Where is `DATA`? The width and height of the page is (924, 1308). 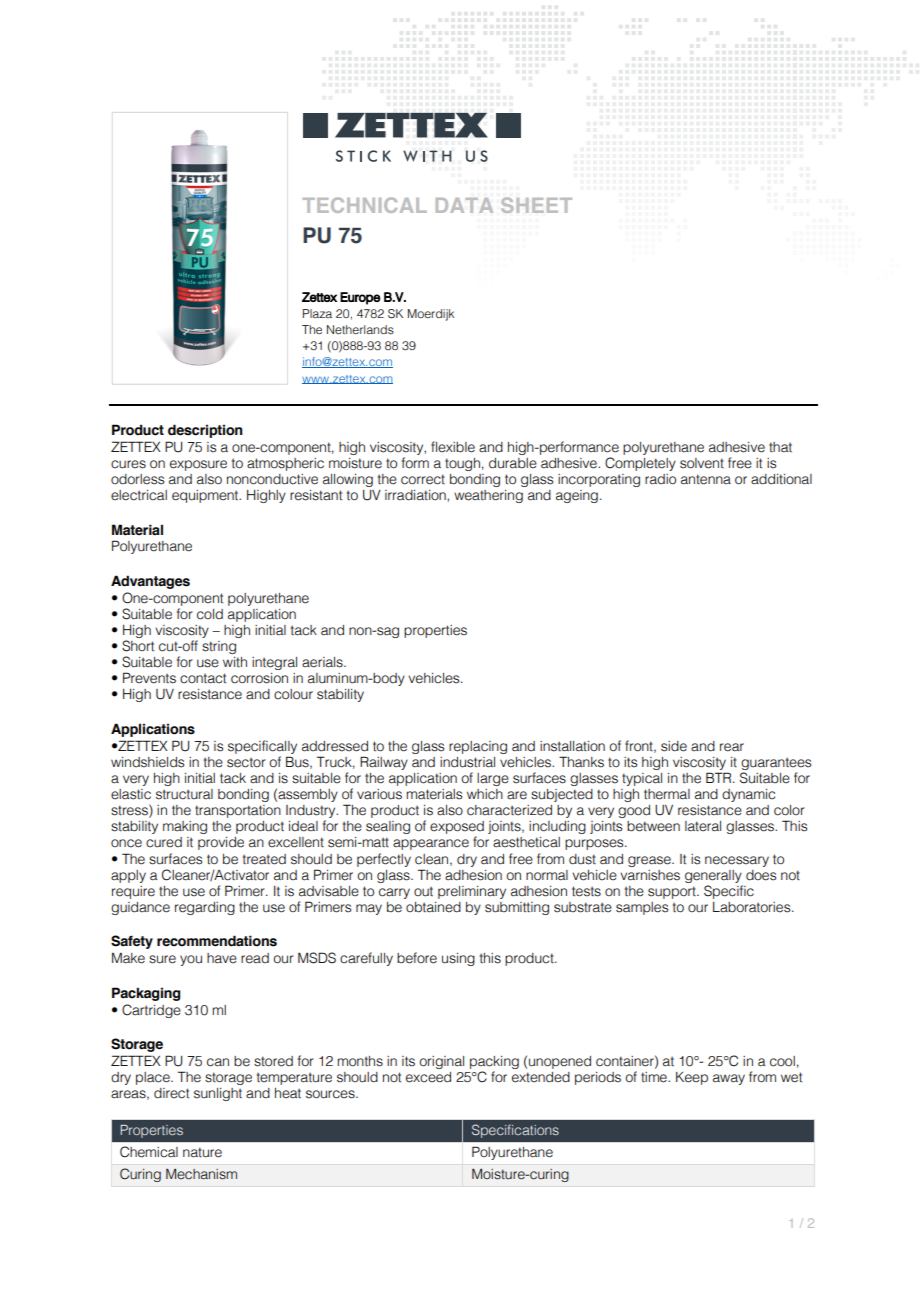
DATA is located at coordinates (464, 205).
